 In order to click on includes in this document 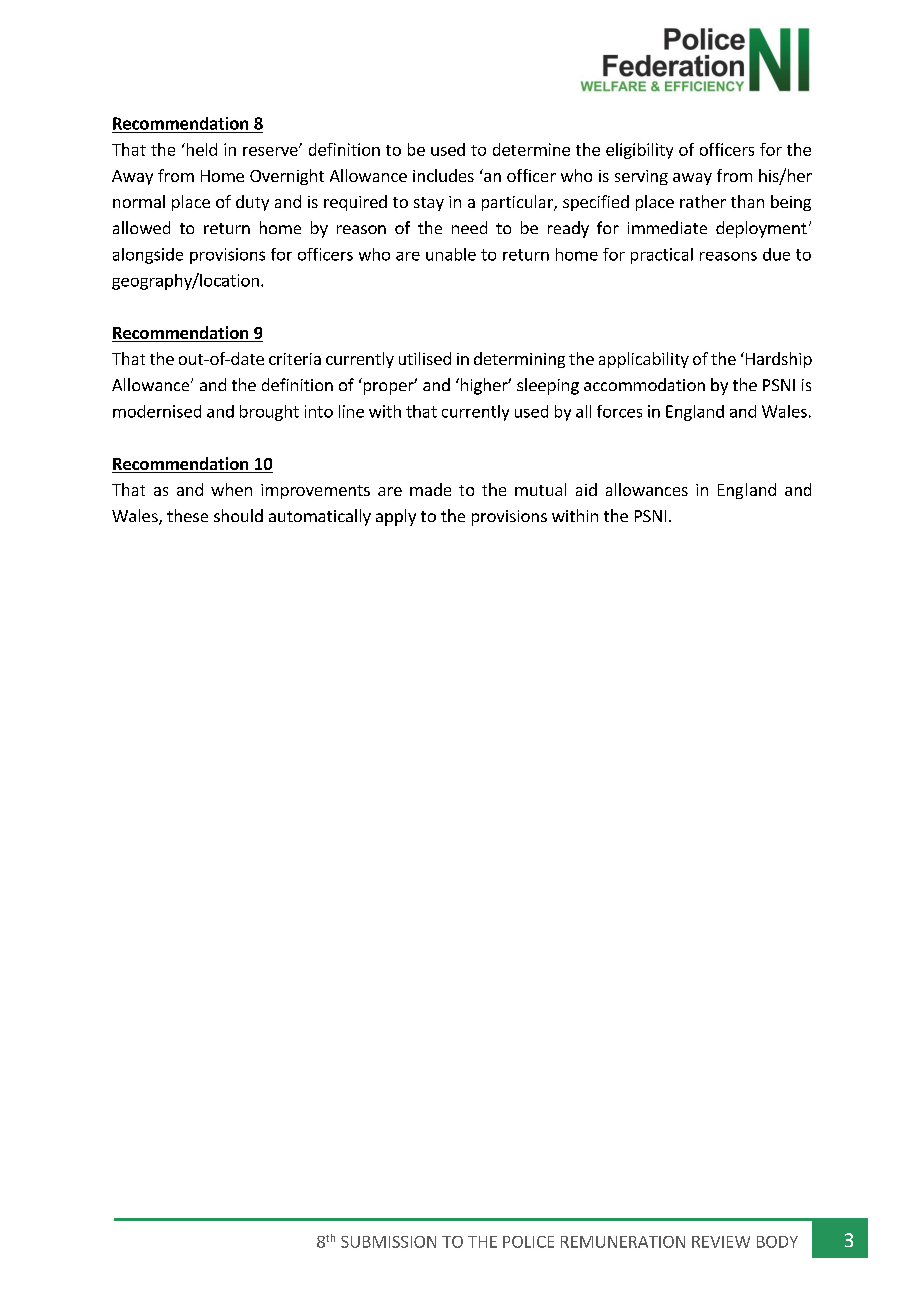, I will do `click(443, 175)`.
